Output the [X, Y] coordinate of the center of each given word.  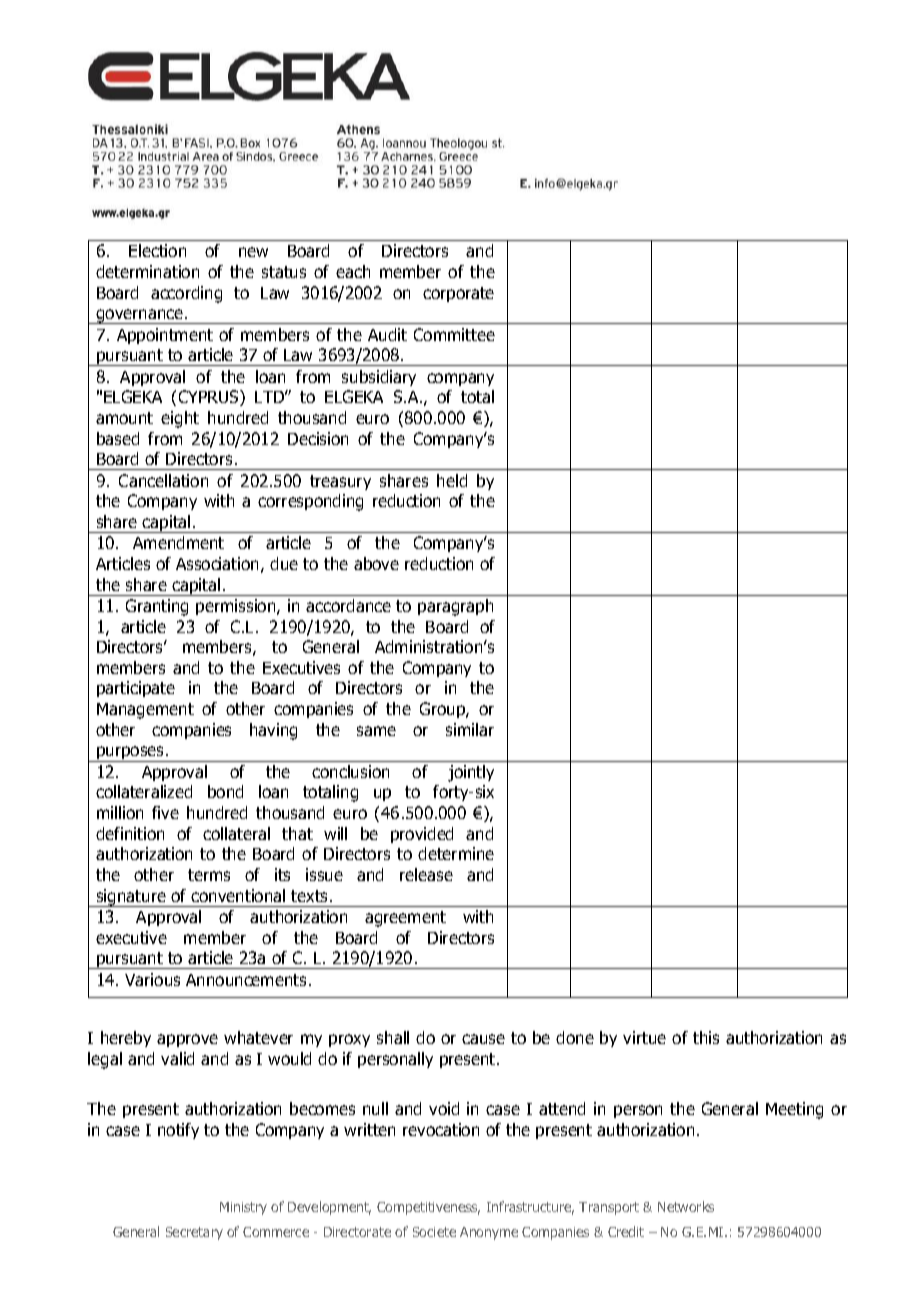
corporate [458, 294]
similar [470, 729]
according [186, 294]
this [706, 1037]
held [452, 480]
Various [152, 979]
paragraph [455, 607]
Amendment [178, 542]
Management [145, 711]
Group [443, 710]
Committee [454, 334]
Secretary [194, 1233]
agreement [405, 919]
